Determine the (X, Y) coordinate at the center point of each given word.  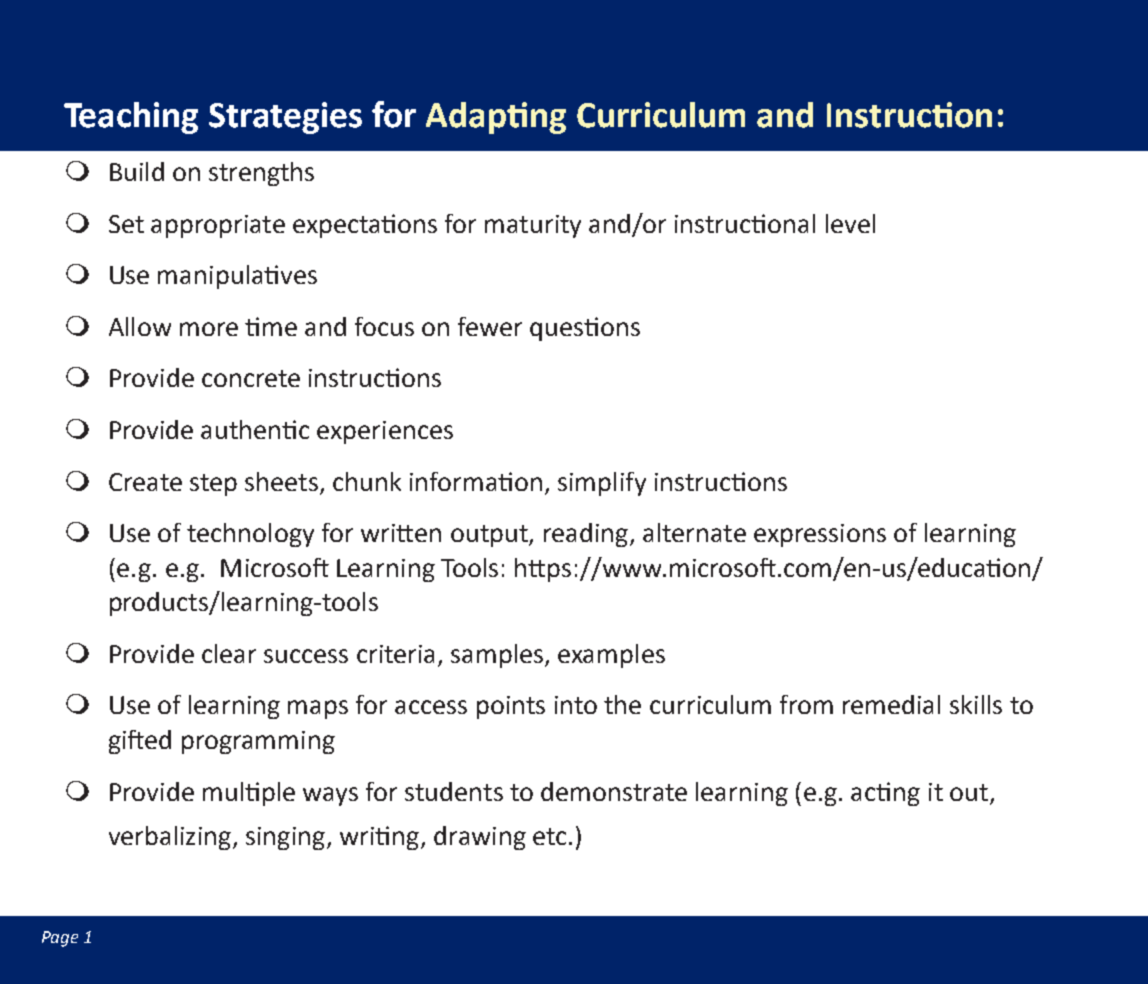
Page (60, 939)
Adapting (496, 118)
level (850, 223)
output (490, 536)
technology (250, 535)
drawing (480, 838)
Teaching (131, 118)
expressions (820, 535)
